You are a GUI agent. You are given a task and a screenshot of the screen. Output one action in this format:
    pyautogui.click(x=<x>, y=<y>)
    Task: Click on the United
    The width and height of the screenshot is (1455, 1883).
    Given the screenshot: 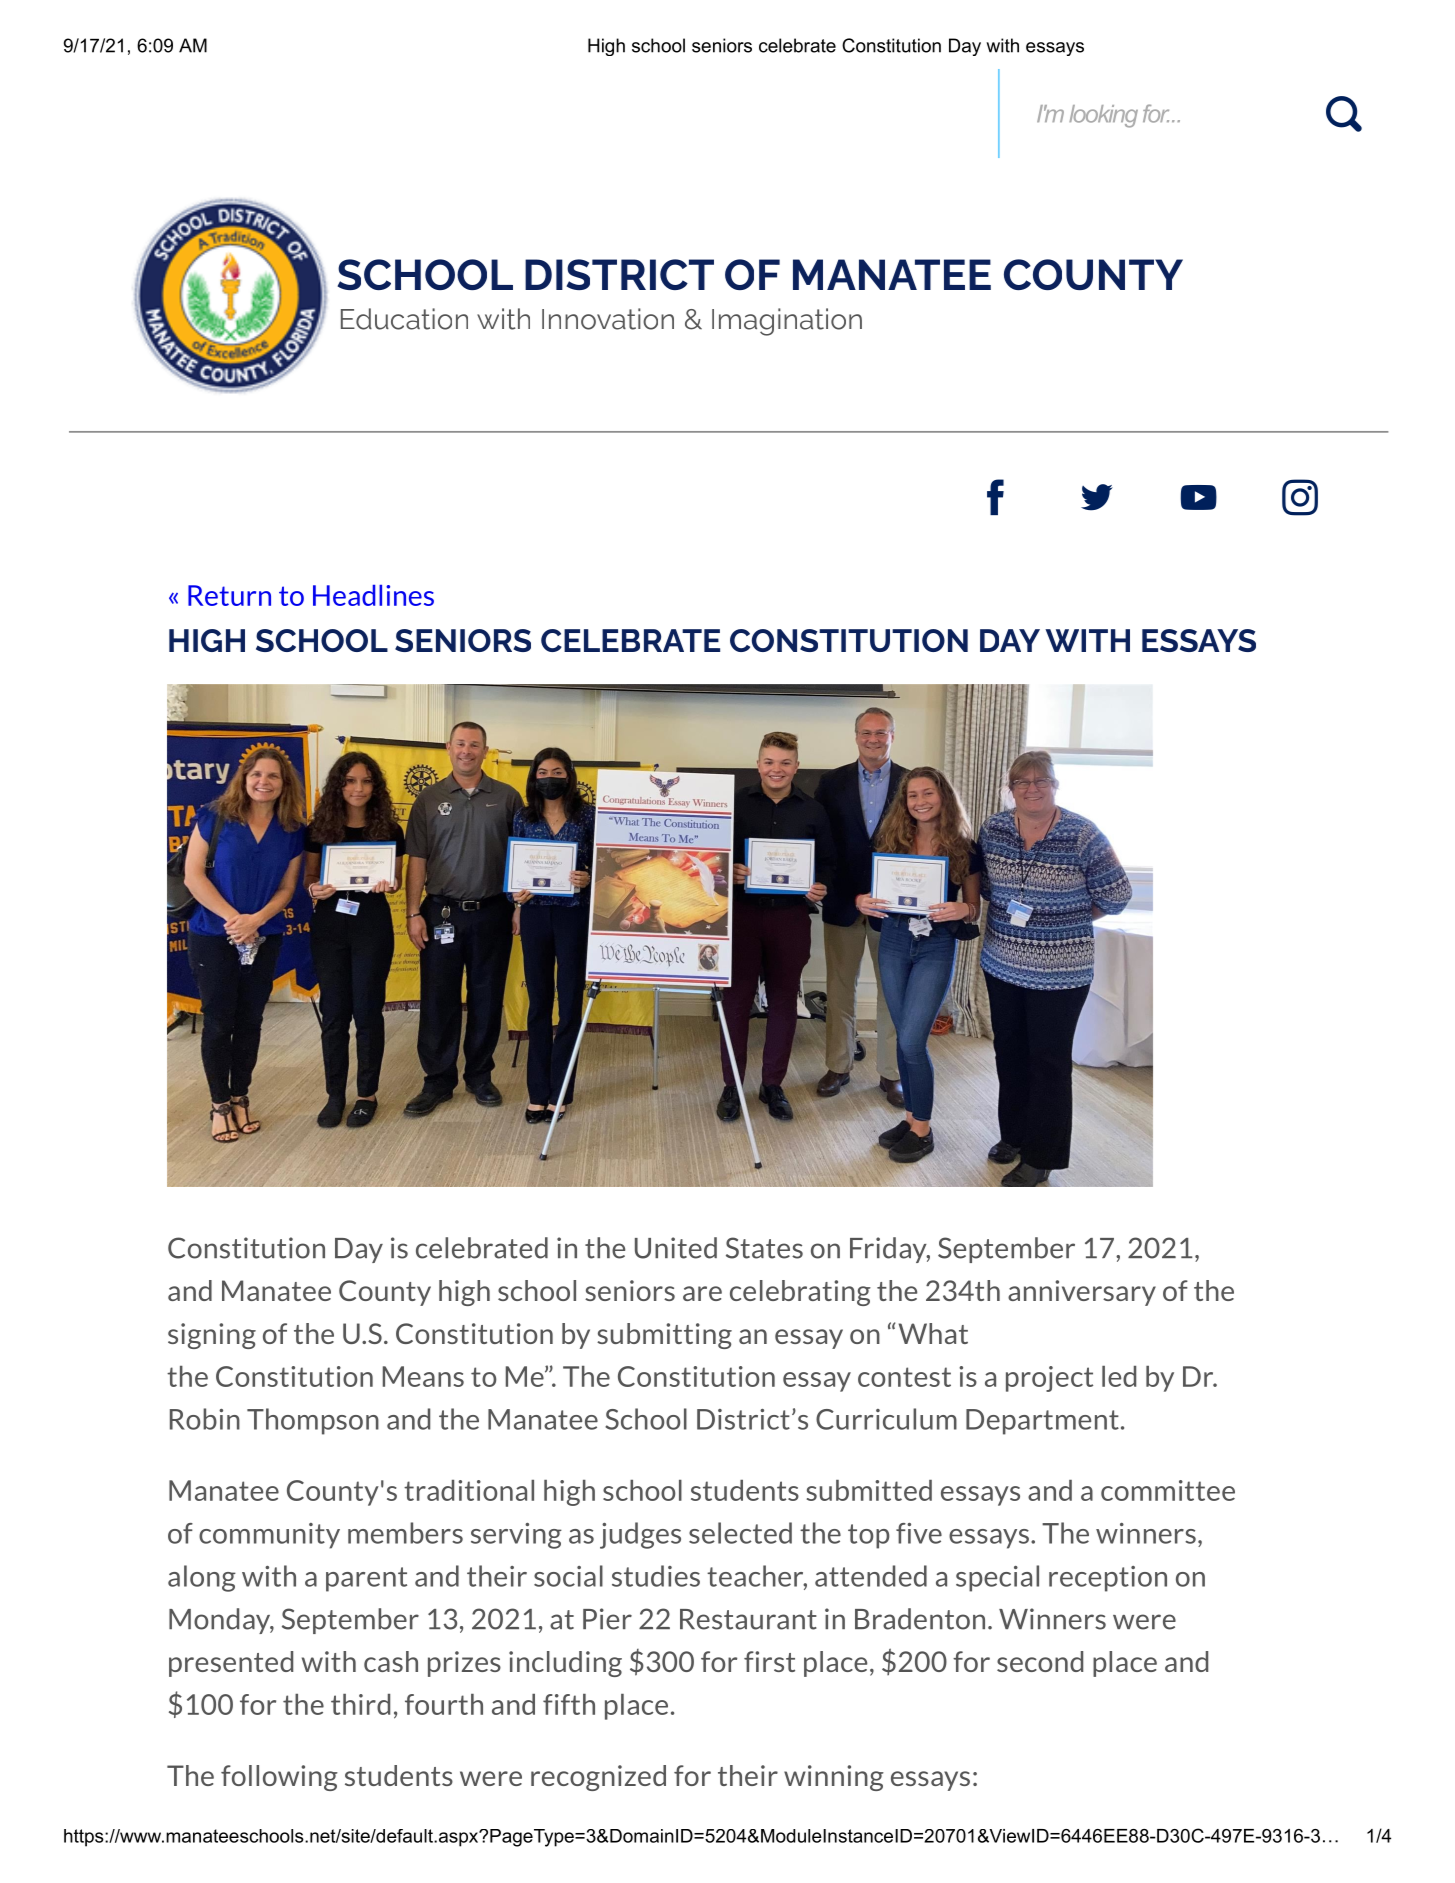 What is the action you would take?
    pyautogui.click(x=676, y=1248)
